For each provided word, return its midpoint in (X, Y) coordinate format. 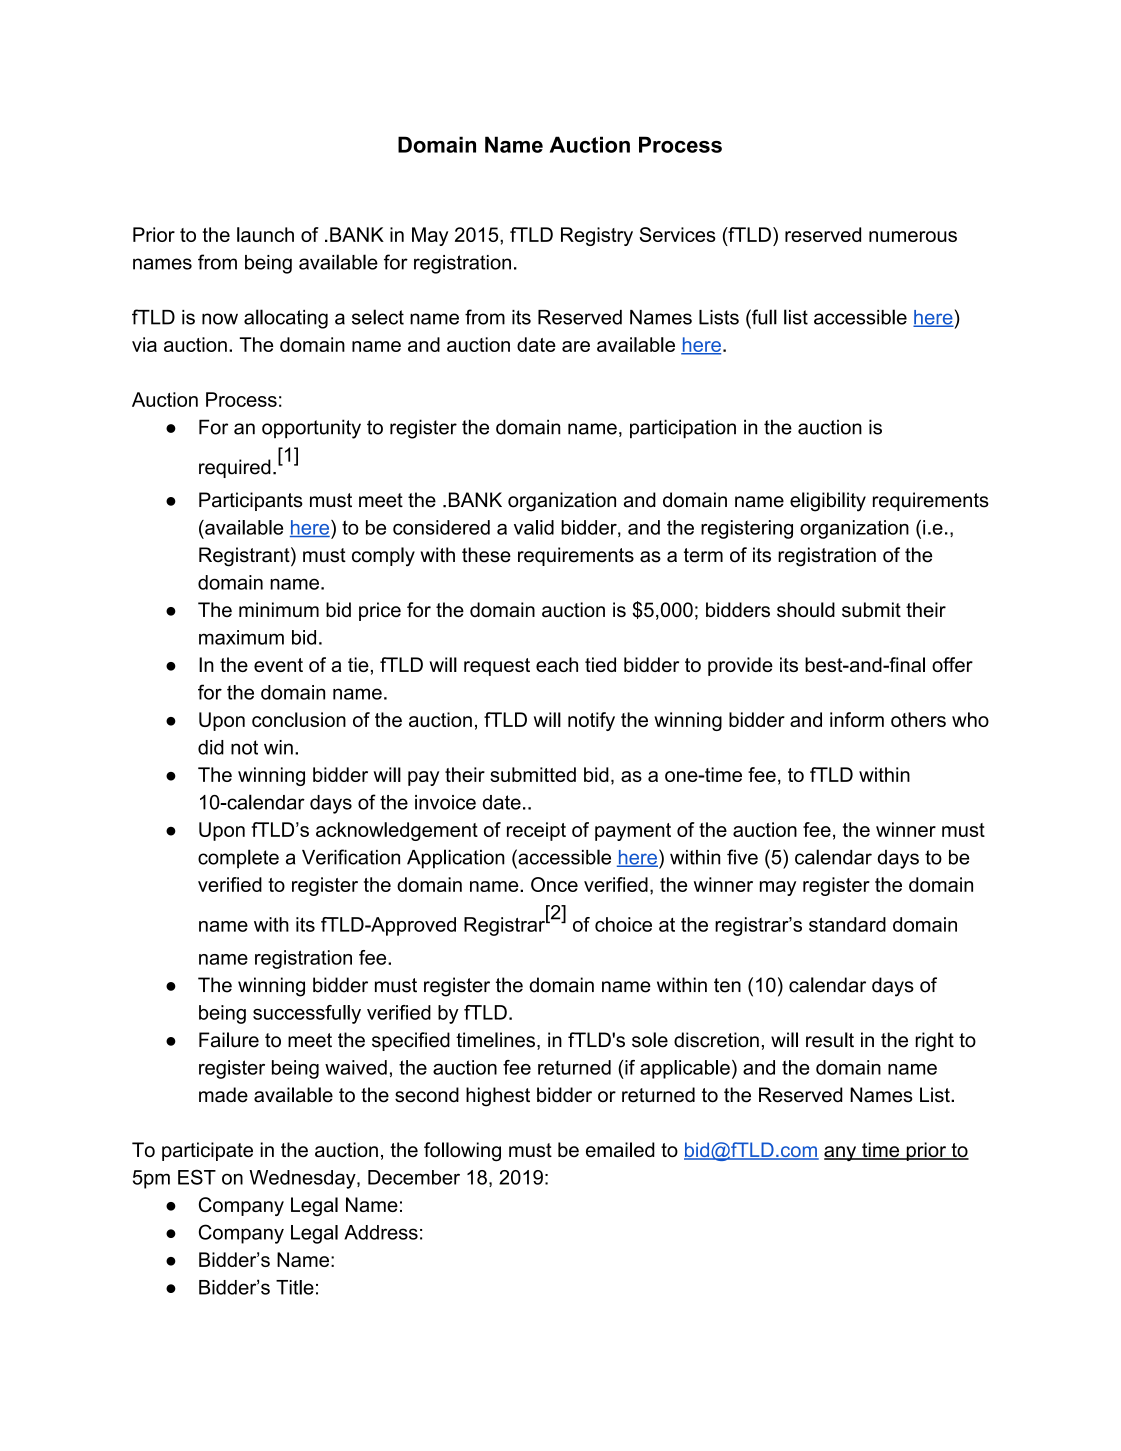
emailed (620, 1149)
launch (265, 234)
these (486, 555)
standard (847, 924)
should (806, 609)
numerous (913, 236)
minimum (279, 609)
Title (295, 1287)
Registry (597, 236)
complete (238, 859)
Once (554, 884)
